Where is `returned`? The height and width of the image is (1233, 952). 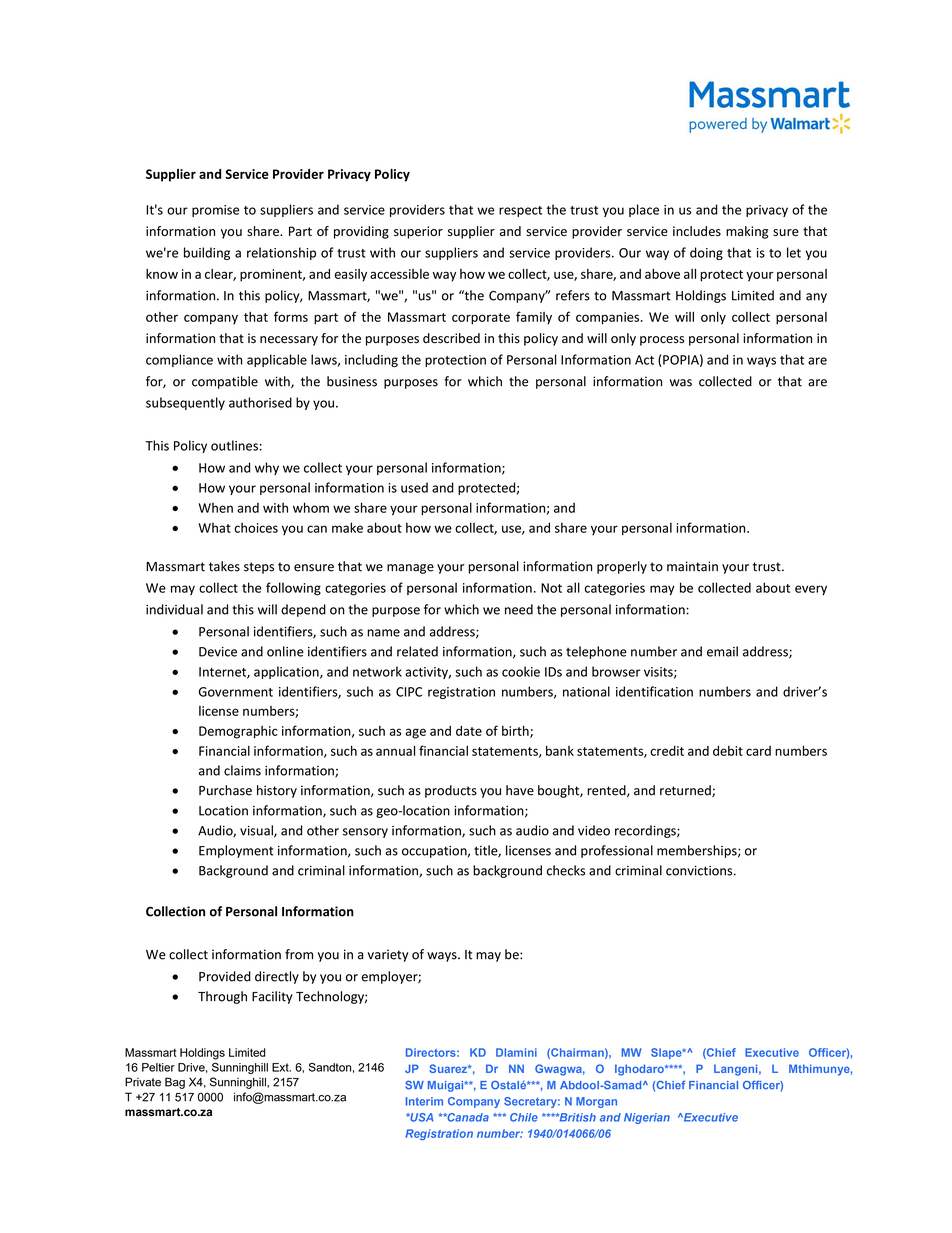
returned is located at coordinates (686, 791).
